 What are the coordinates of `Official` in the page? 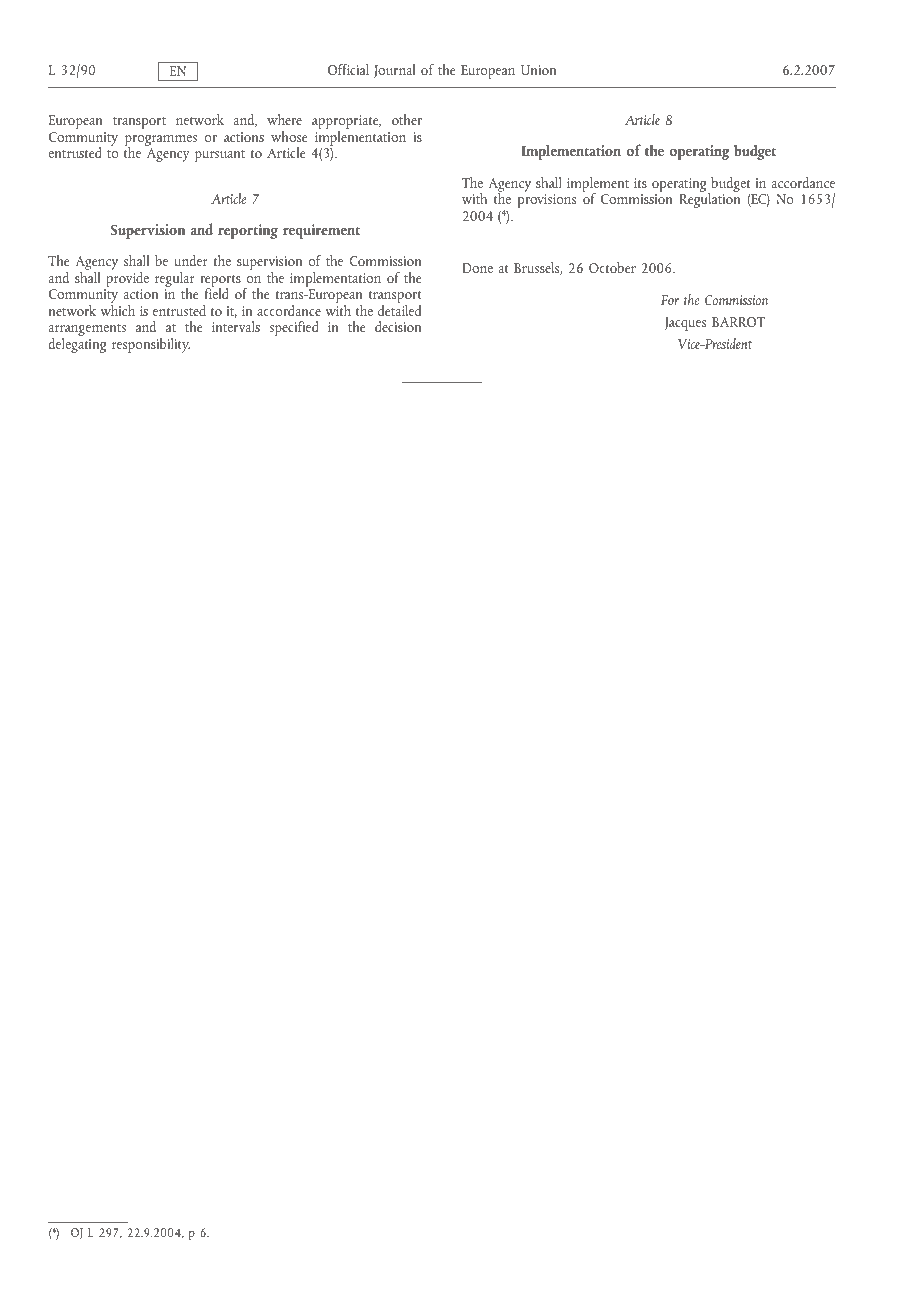 It's located at (348, 69).
